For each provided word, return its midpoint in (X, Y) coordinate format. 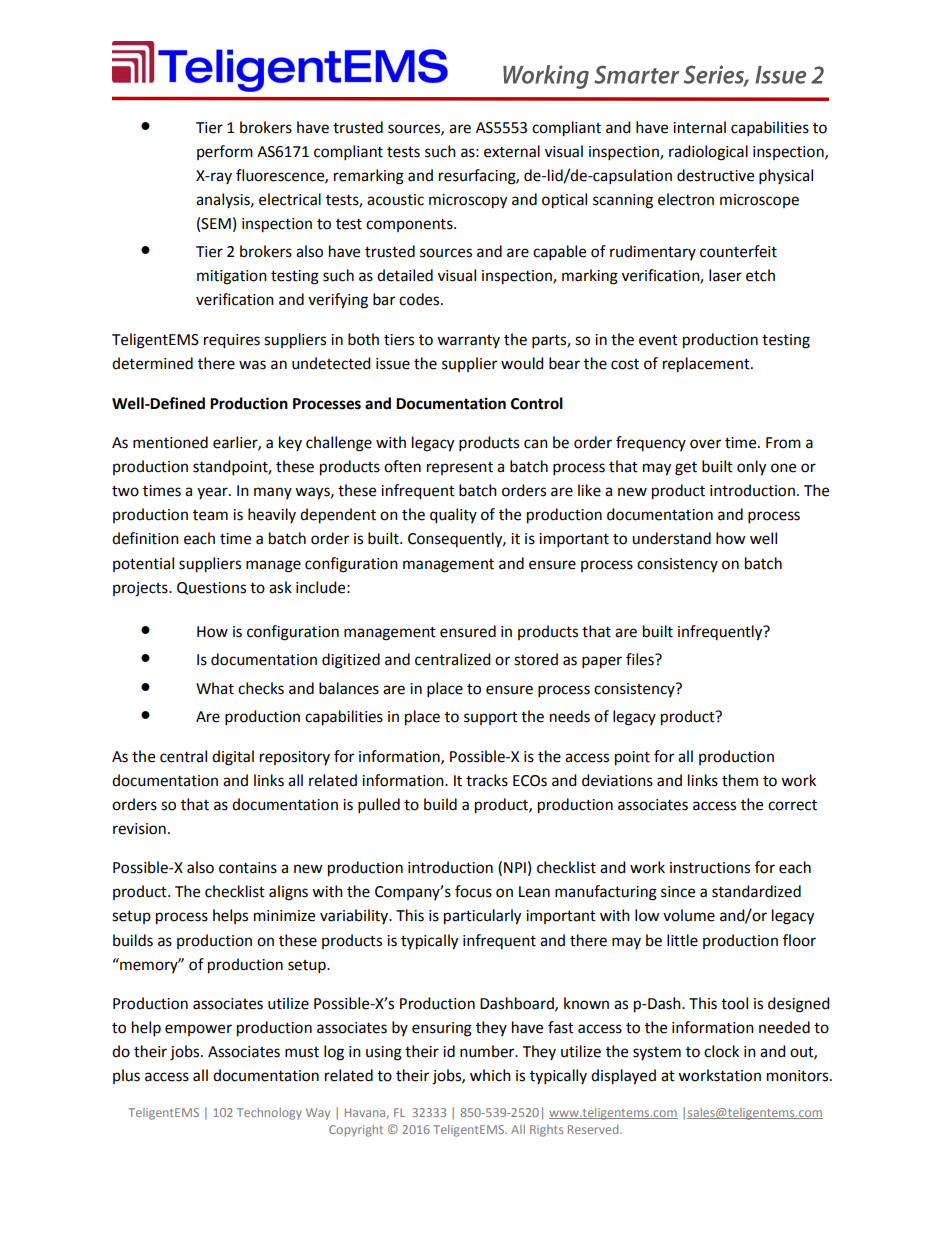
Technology (269, 1114)
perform (225, 152)
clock (721, 1051)
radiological (708, 153)
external (512, 151)
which (490, 1075)
